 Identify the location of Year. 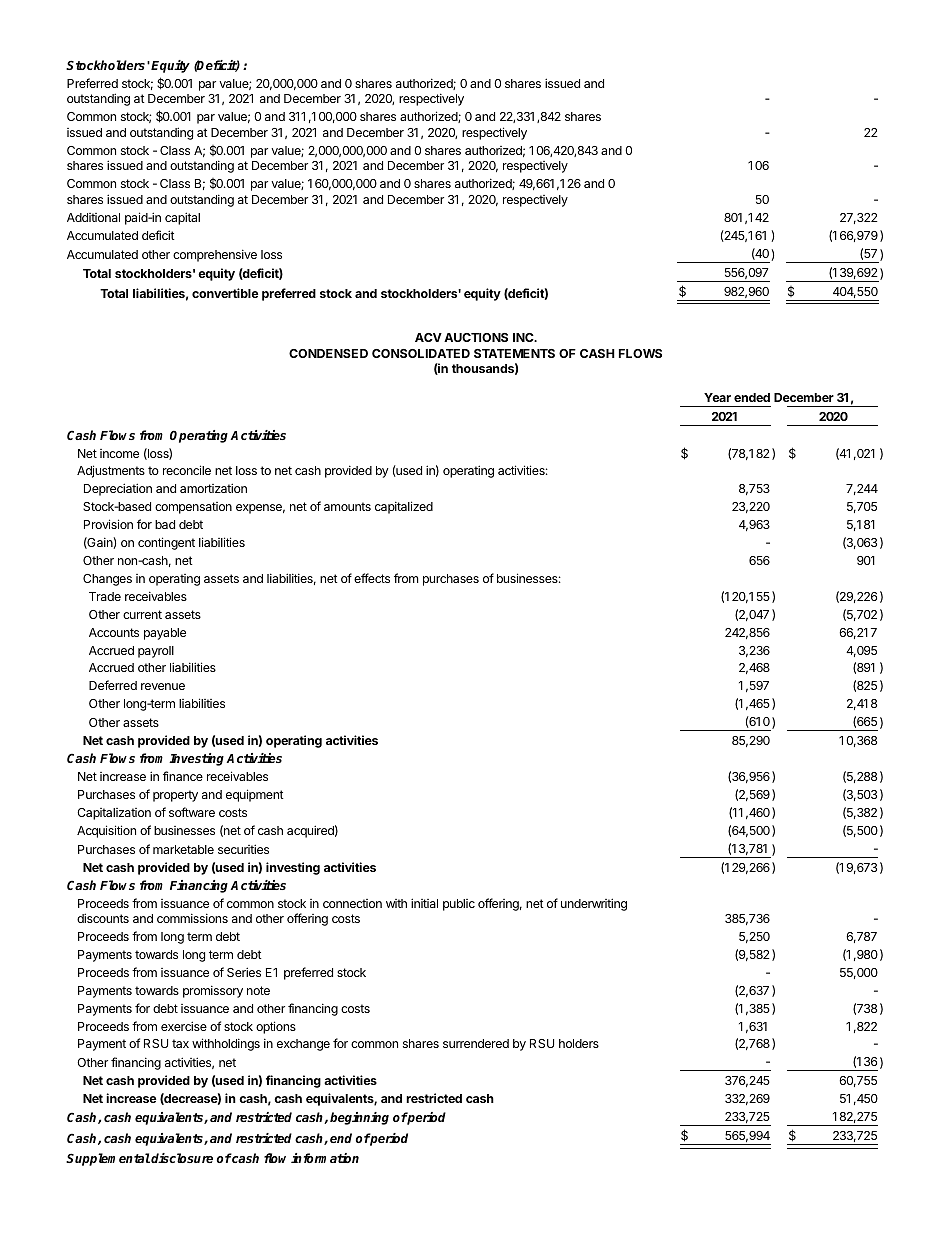
(717, 397).
